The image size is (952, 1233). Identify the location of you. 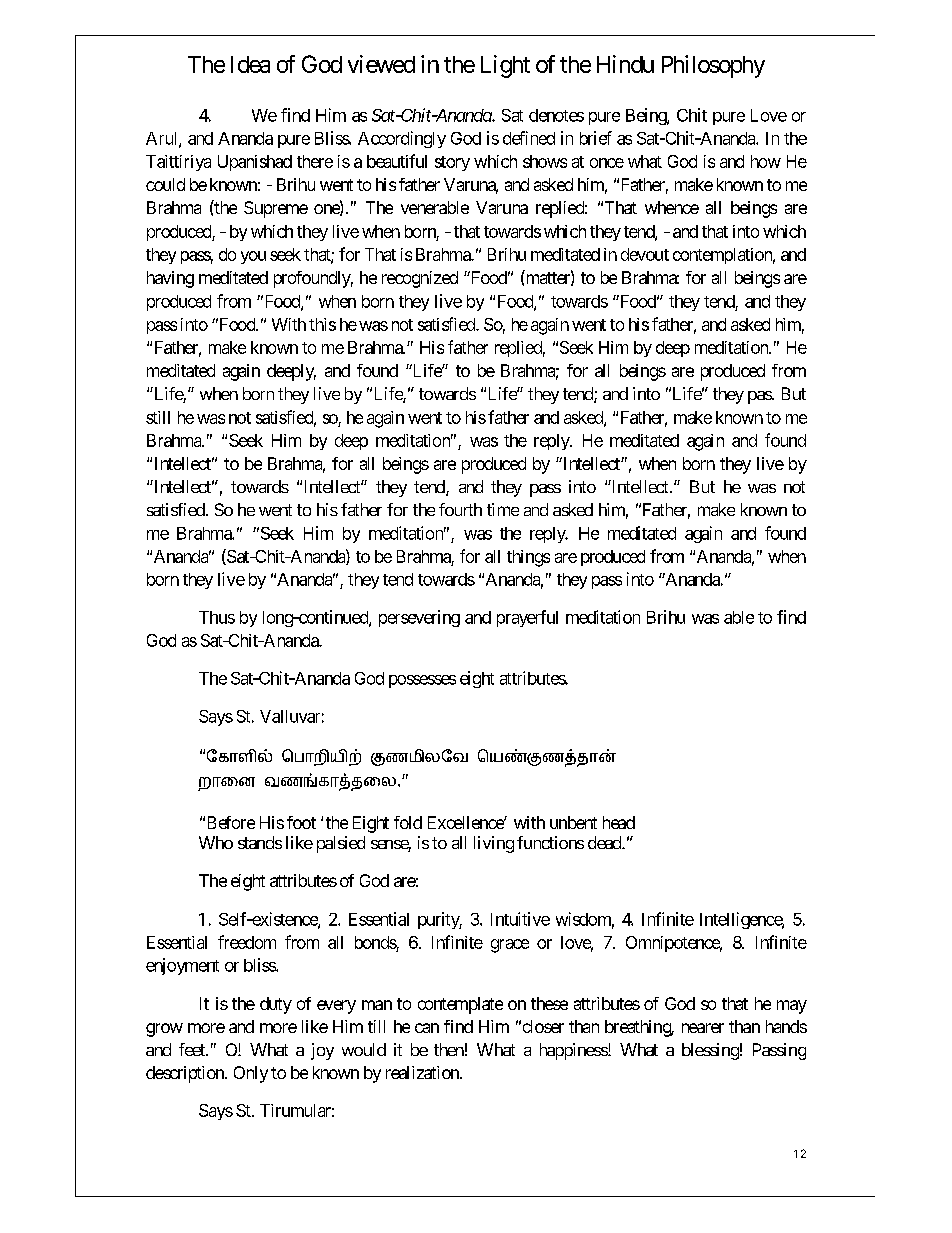
(253, 257).
